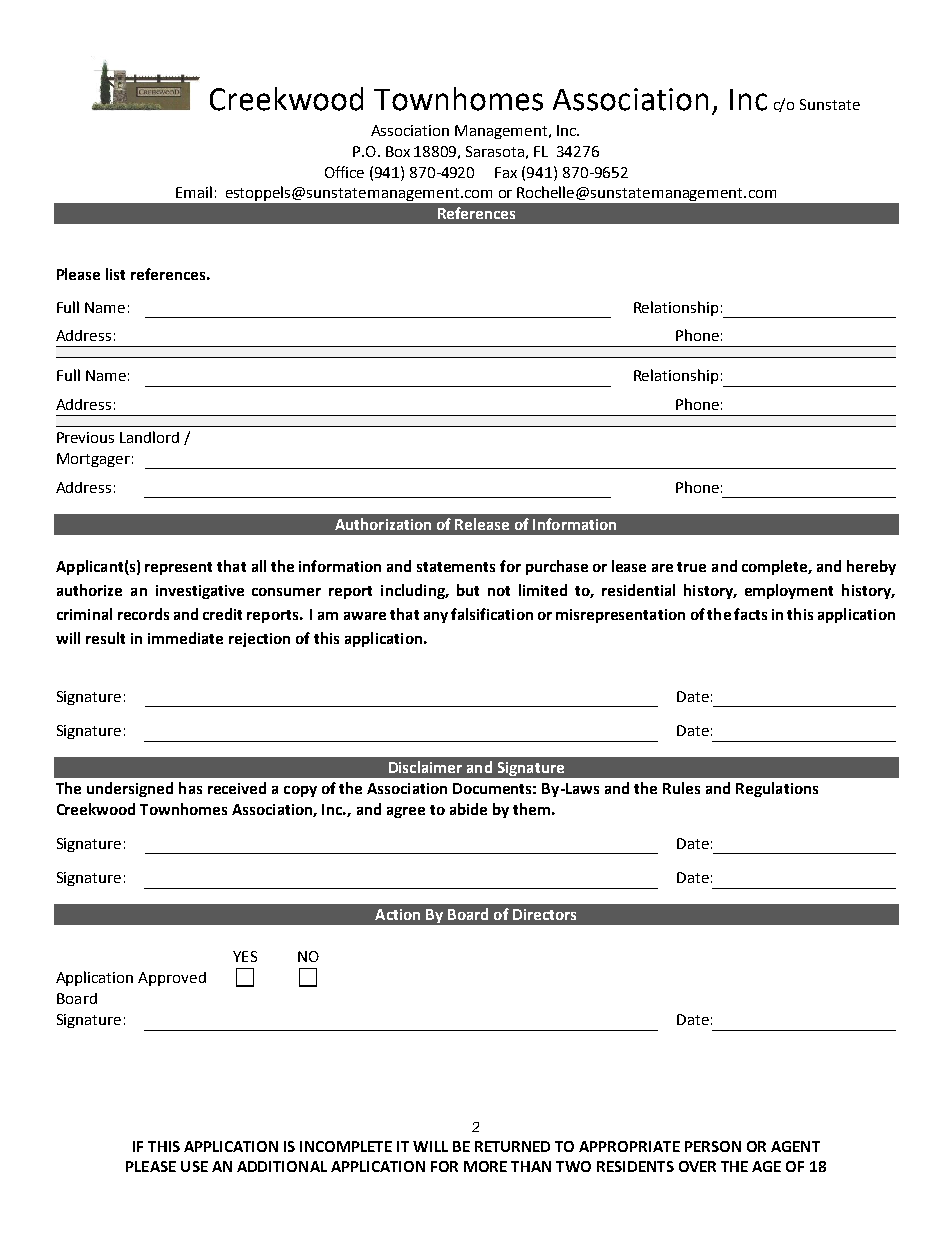  Describe the element at coordinates (149, 437) in the screenshot. I see `Landlord` at that location.
